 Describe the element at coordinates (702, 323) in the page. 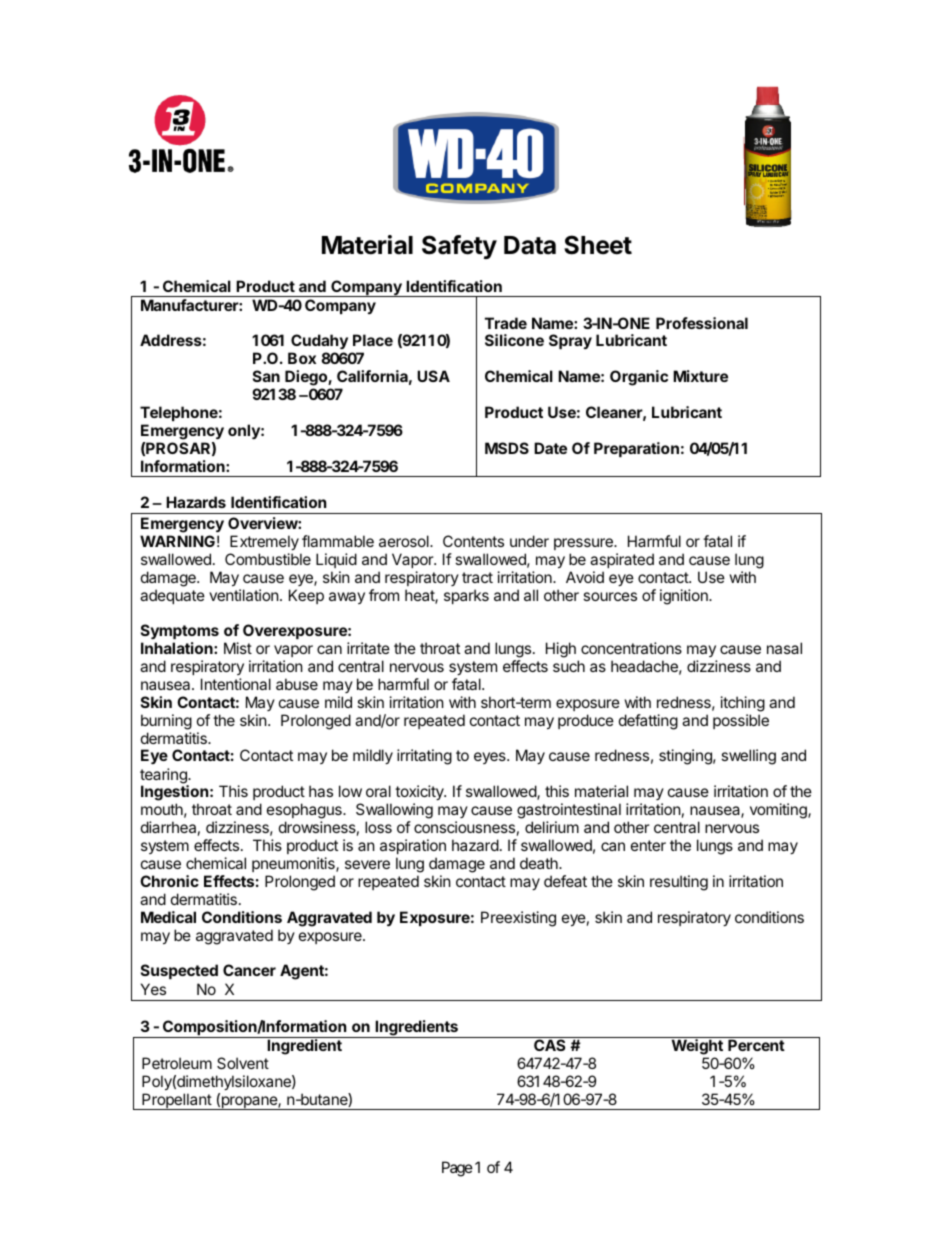

I see `Professional` at that location.
